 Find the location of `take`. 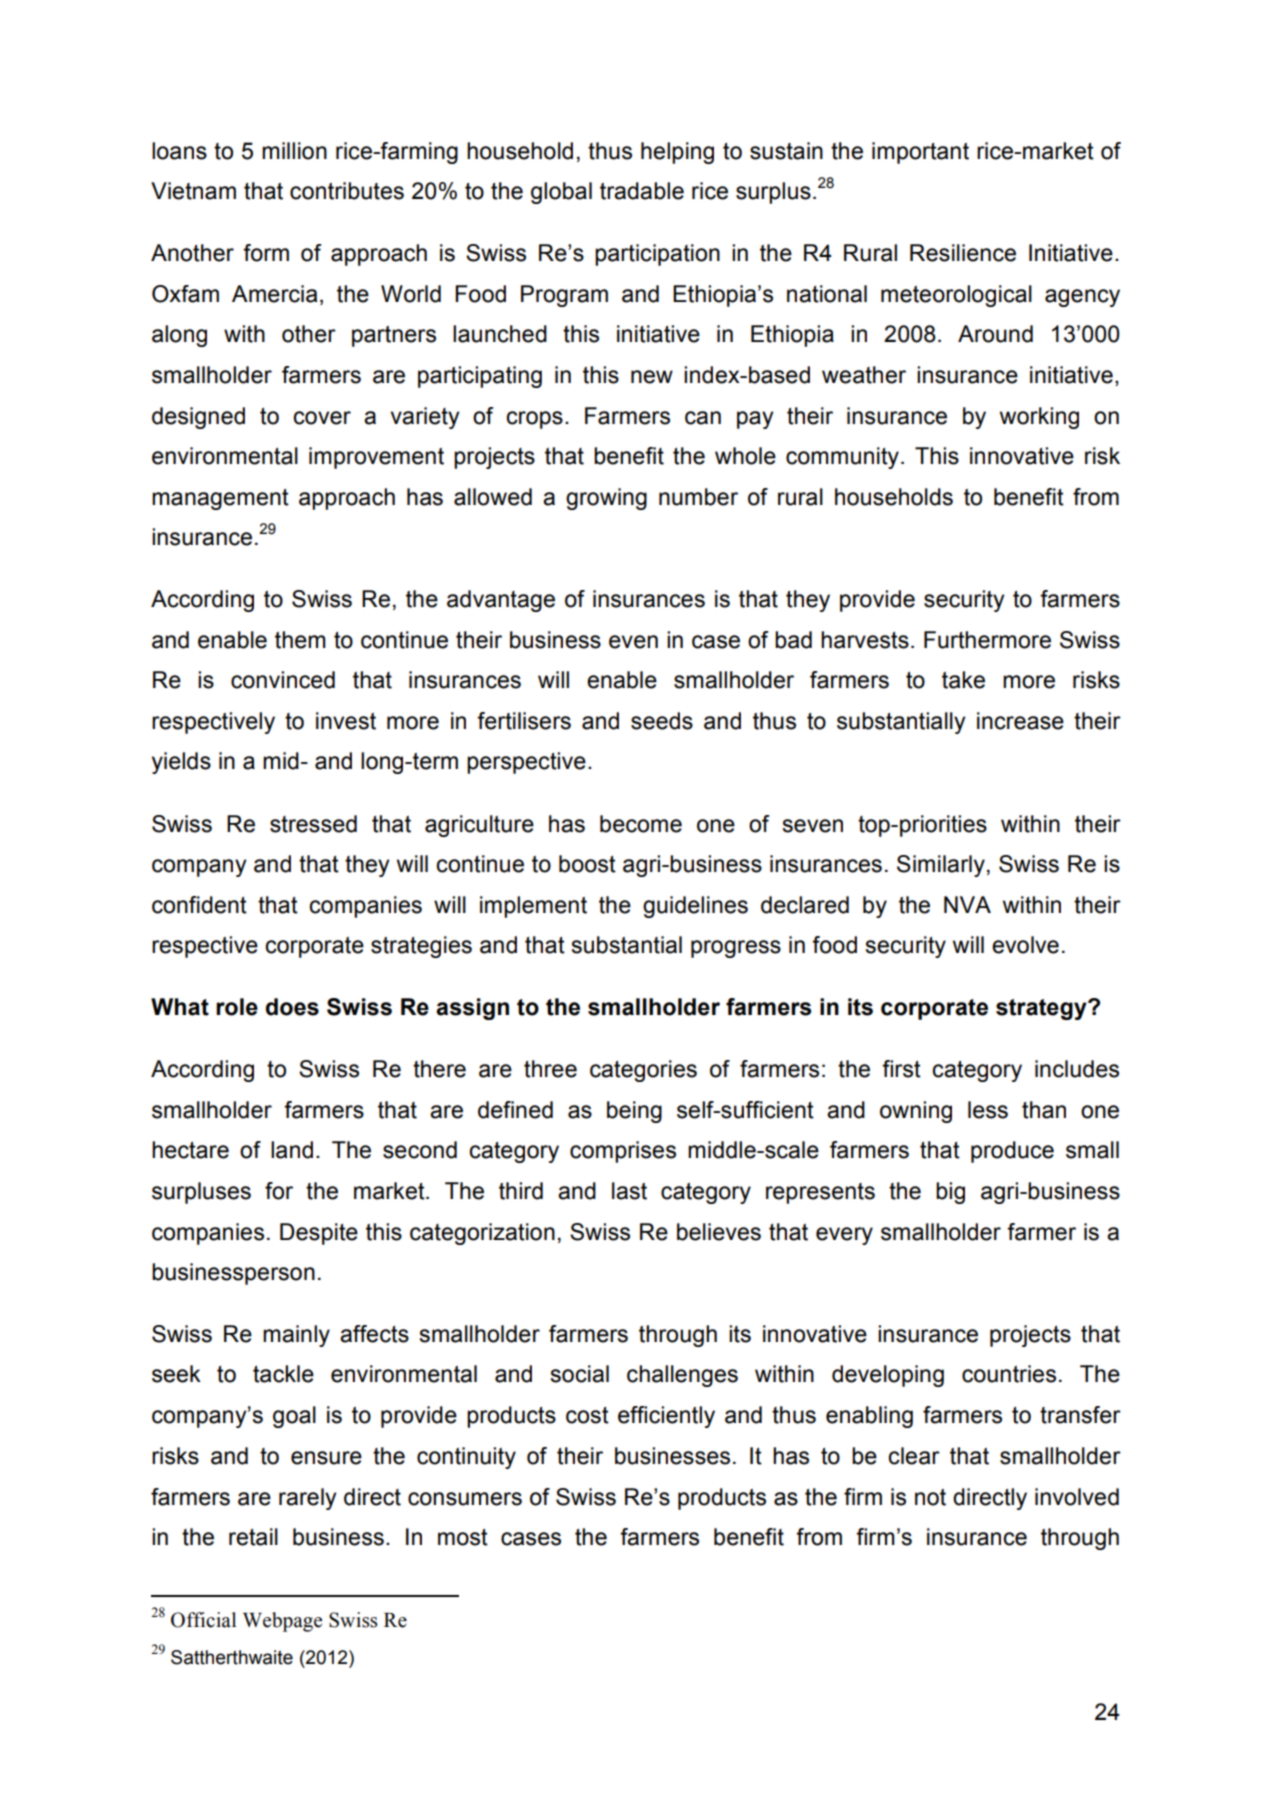

take is located at coordinates (963, 680).
